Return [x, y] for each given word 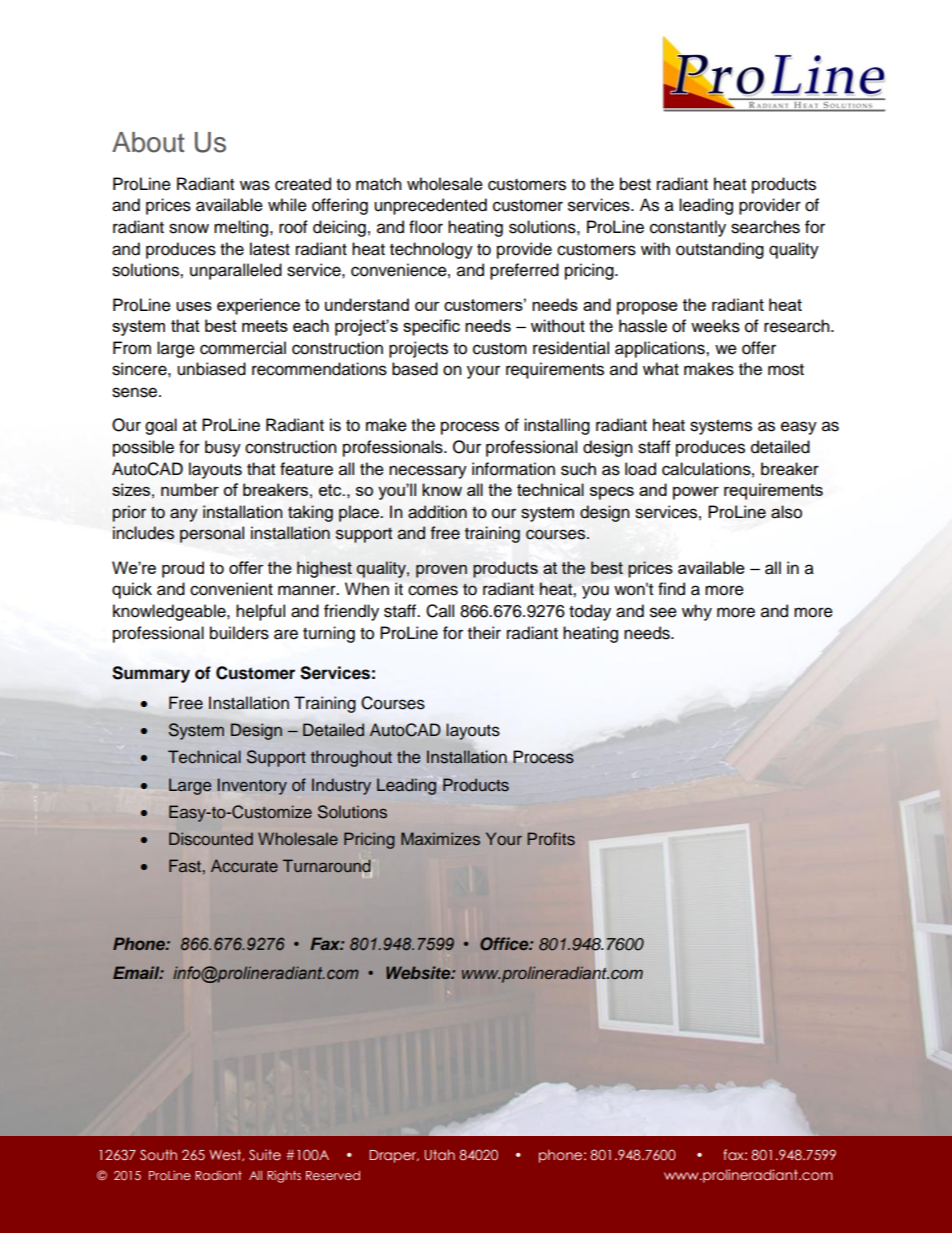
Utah [440, 1154]
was [255, 185]
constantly [688, 228]
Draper [394, 1156]
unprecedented [430, 206]
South [158, 1154]
